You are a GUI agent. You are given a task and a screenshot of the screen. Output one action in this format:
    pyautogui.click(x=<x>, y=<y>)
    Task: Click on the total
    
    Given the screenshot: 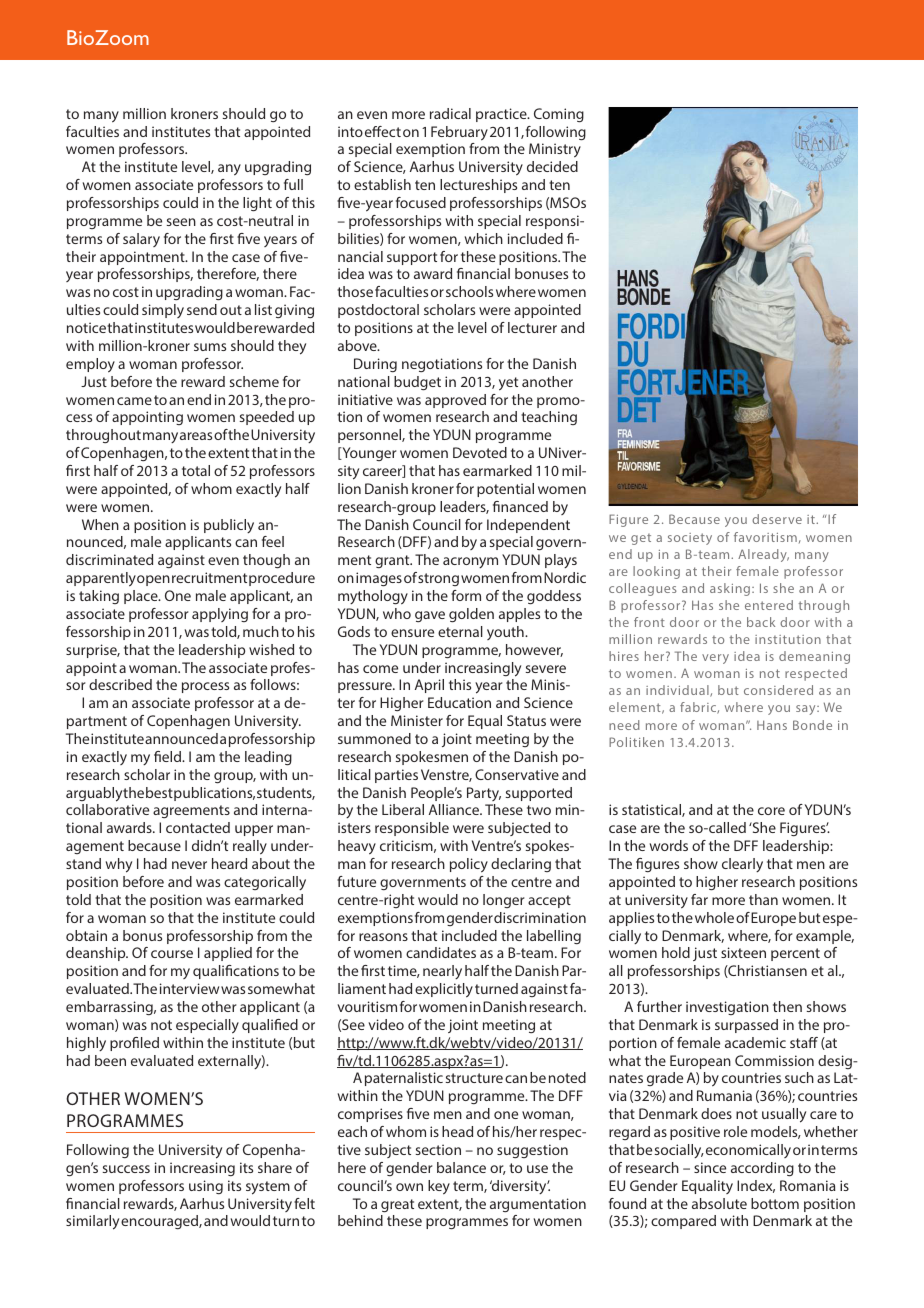 What is the action you would take?
    pyautogui.click(x=196, y=470)
